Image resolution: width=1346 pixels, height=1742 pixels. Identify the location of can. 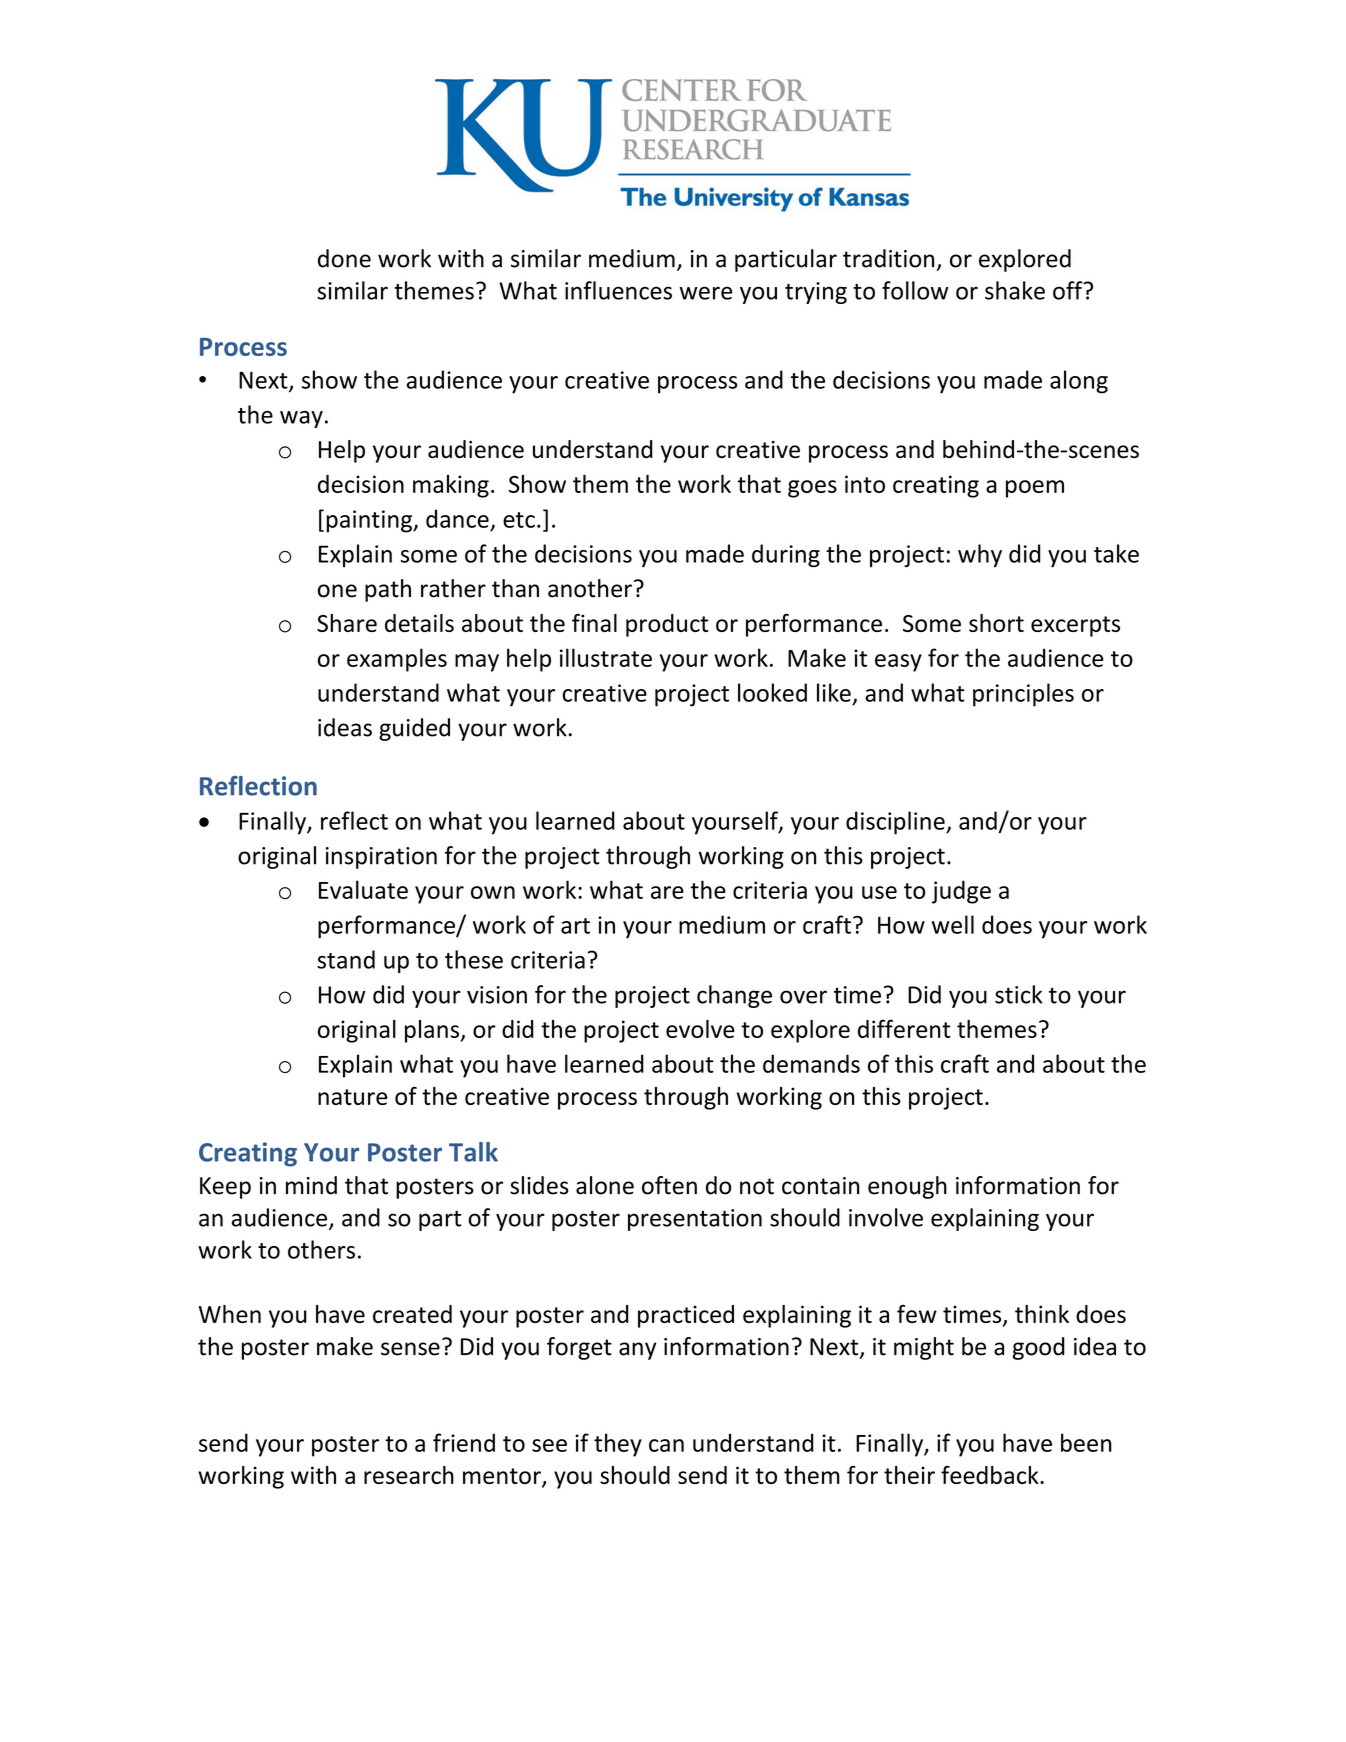
(666, 1445).
